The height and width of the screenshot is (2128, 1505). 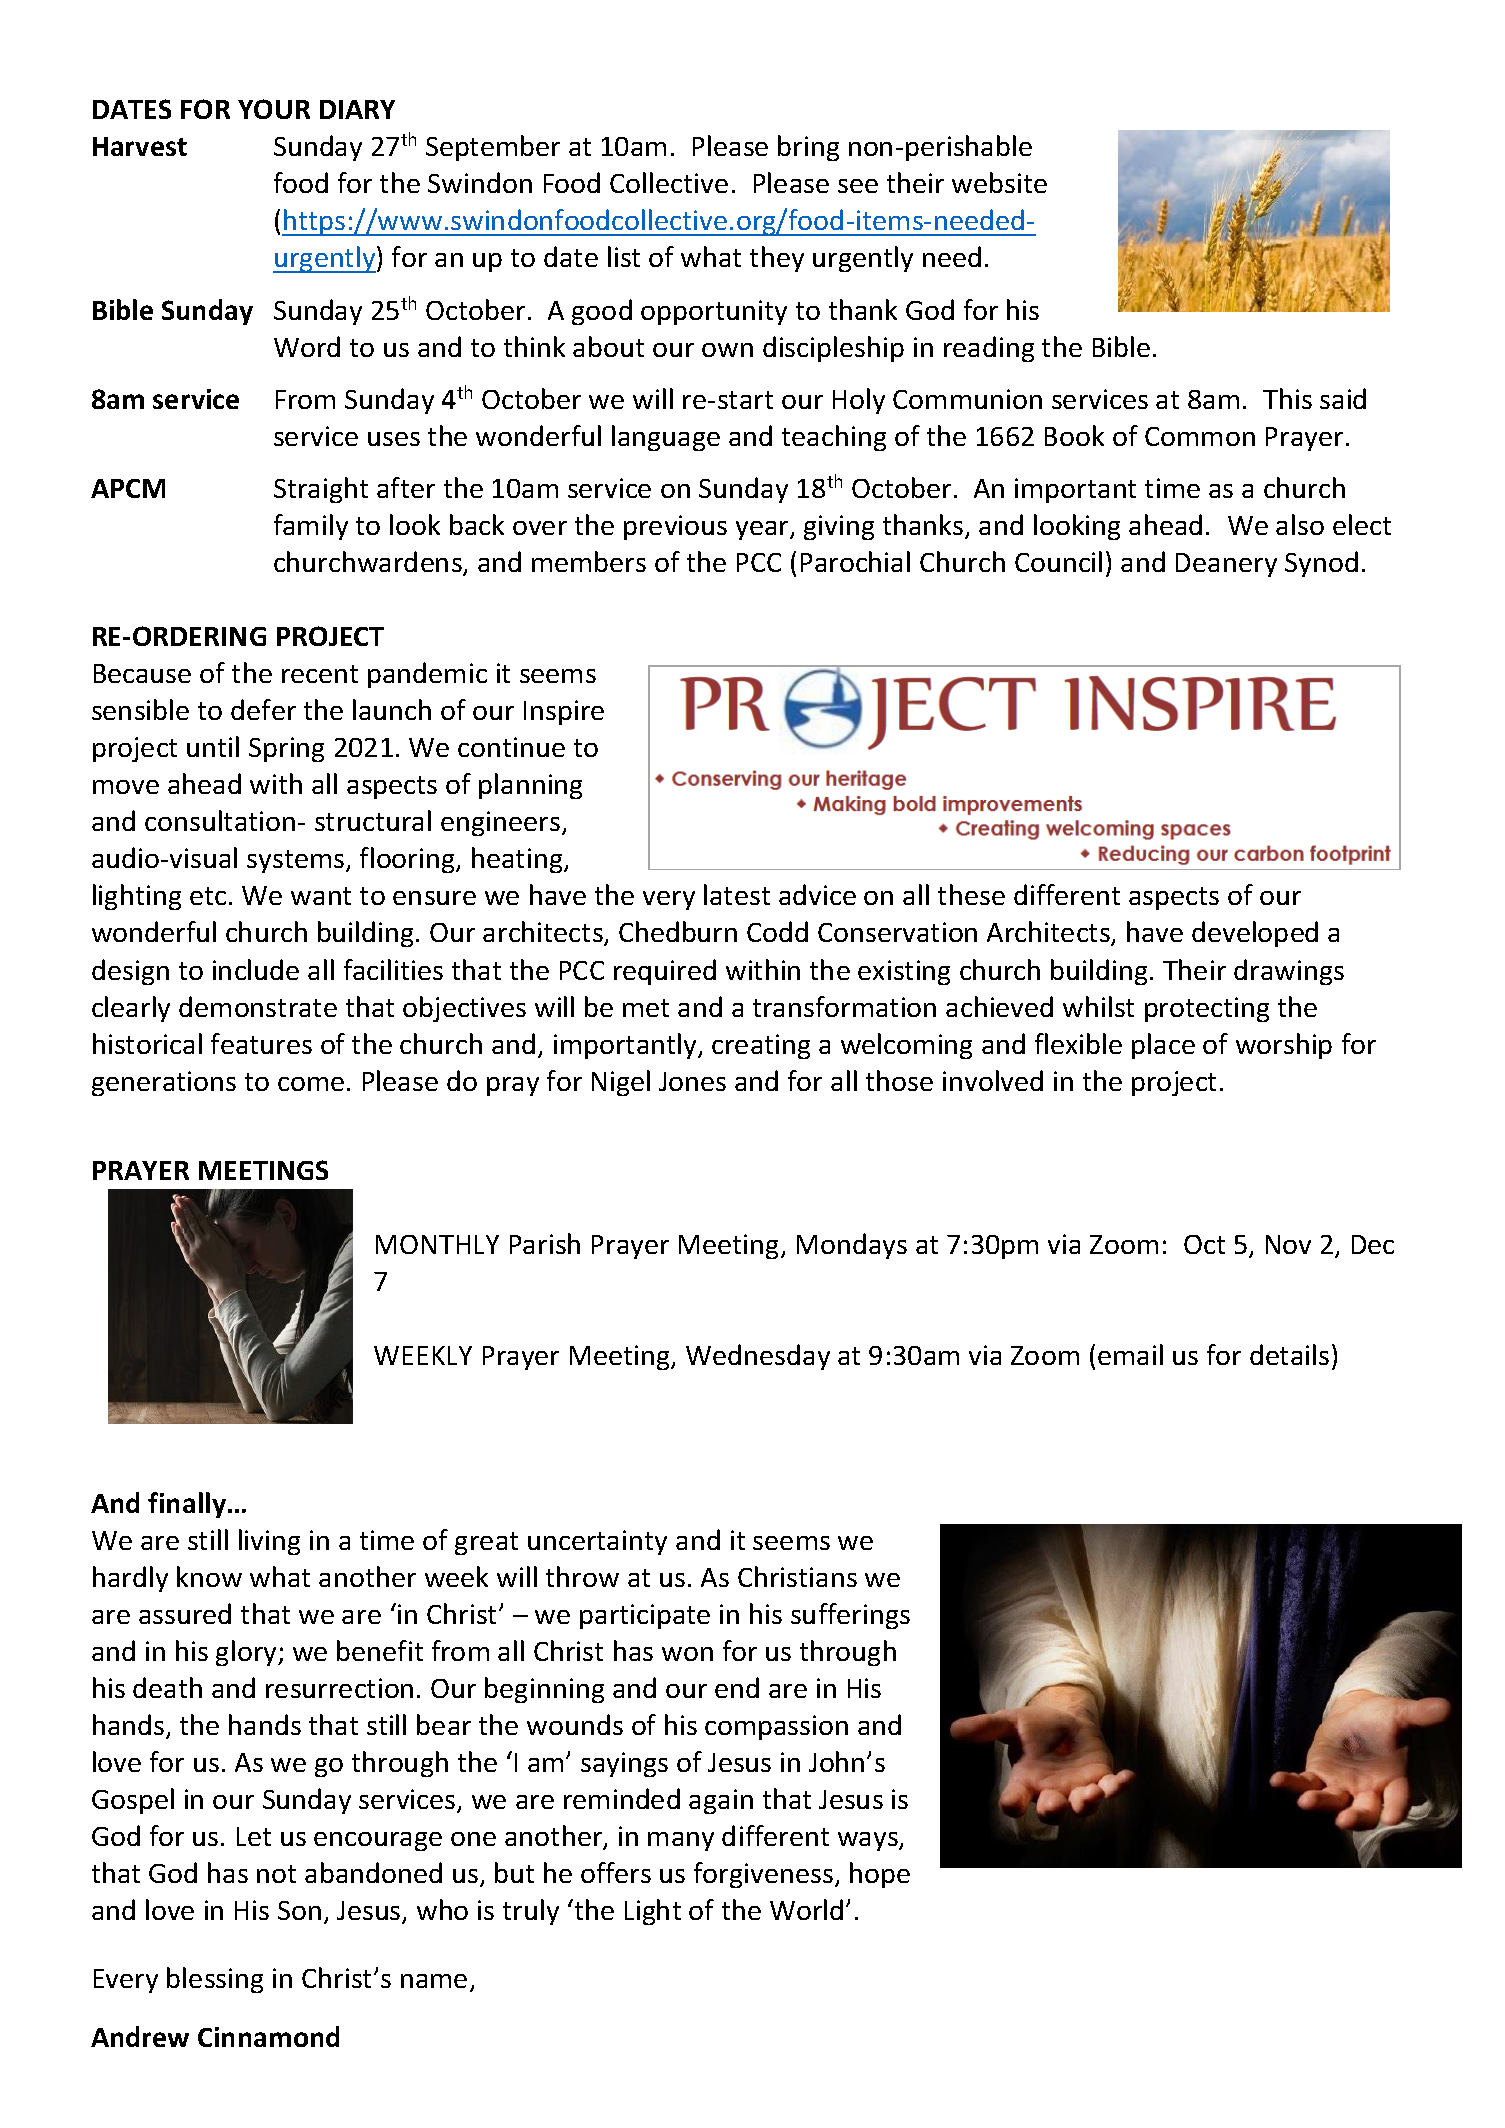 I want to click on year, so click(x=763, y=530).
